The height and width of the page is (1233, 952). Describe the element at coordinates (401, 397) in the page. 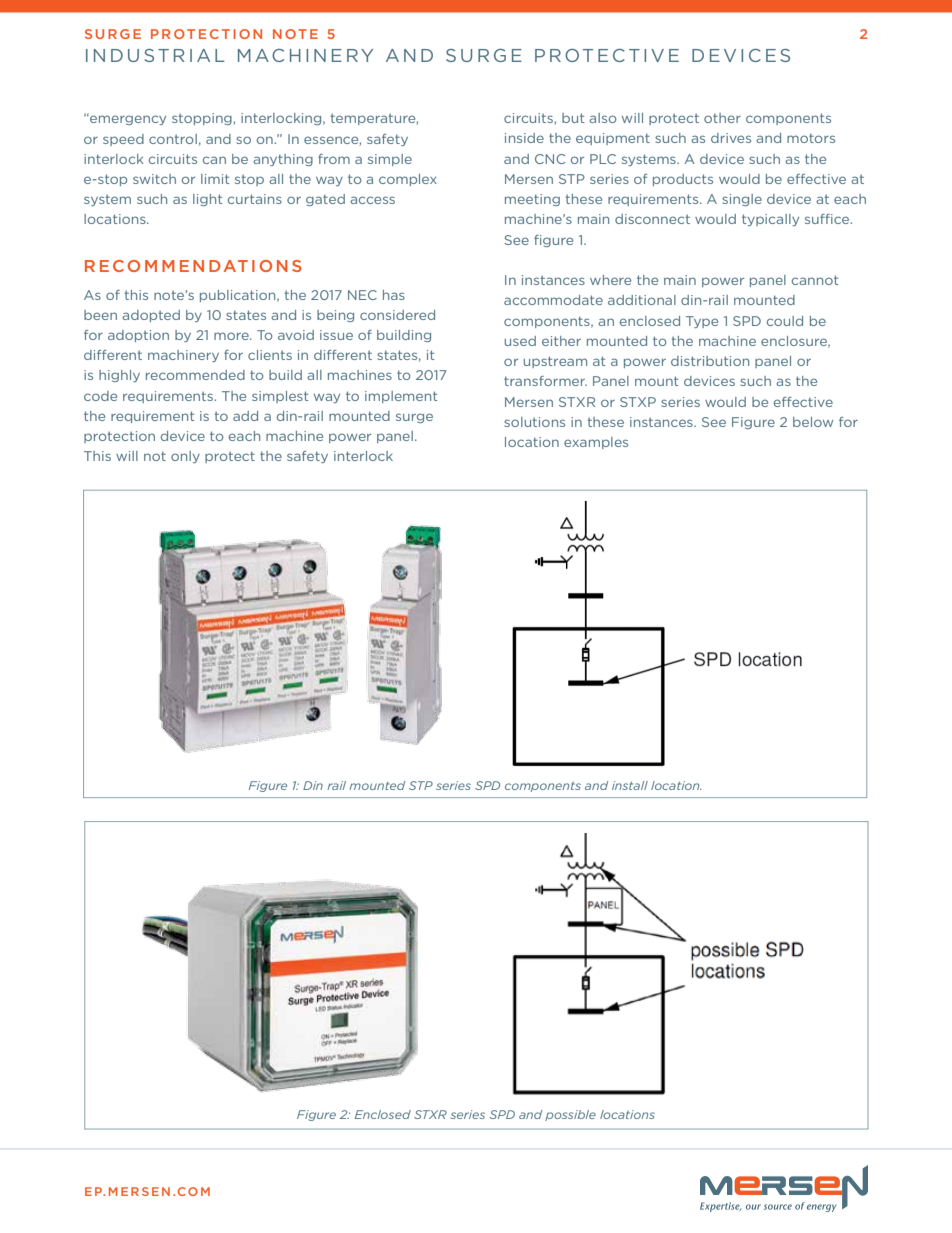

I see `implement` at that location.
